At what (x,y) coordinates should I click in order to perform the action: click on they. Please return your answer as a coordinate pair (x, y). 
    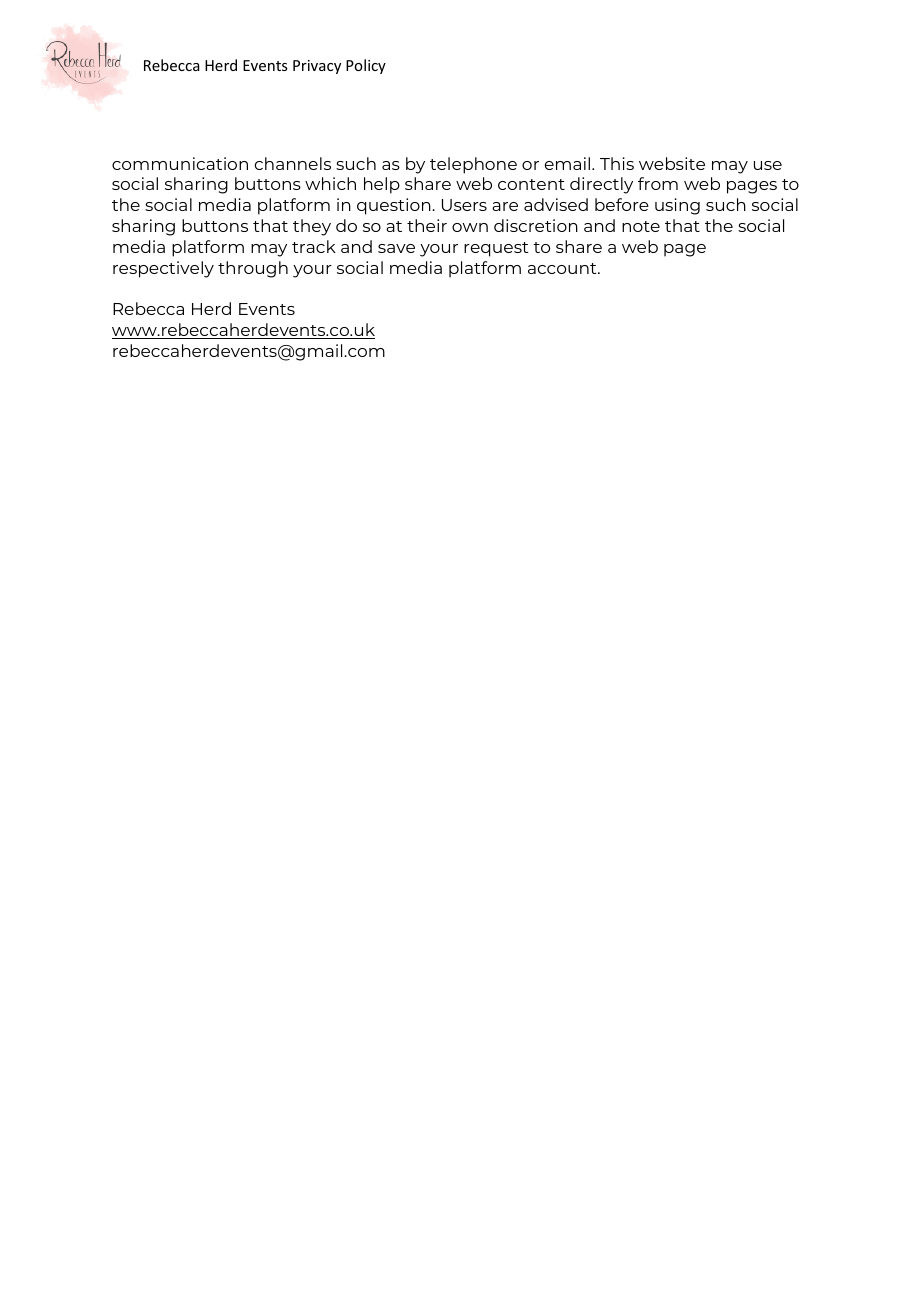
    Looking at the image, I should click on (312, 227).
